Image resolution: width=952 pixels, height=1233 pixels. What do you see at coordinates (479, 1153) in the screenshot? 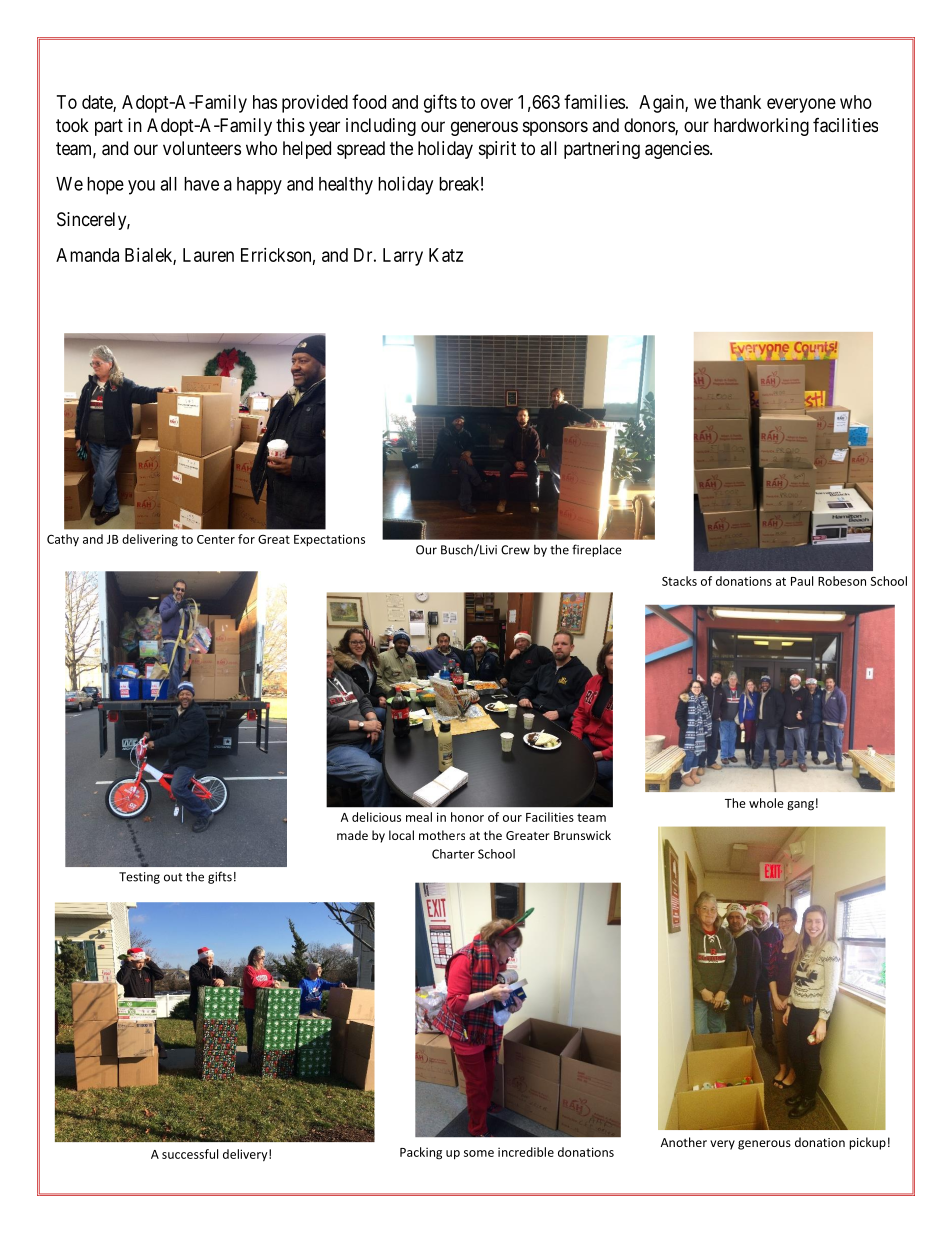
I see `some` at bounding box center [479, 1153].
